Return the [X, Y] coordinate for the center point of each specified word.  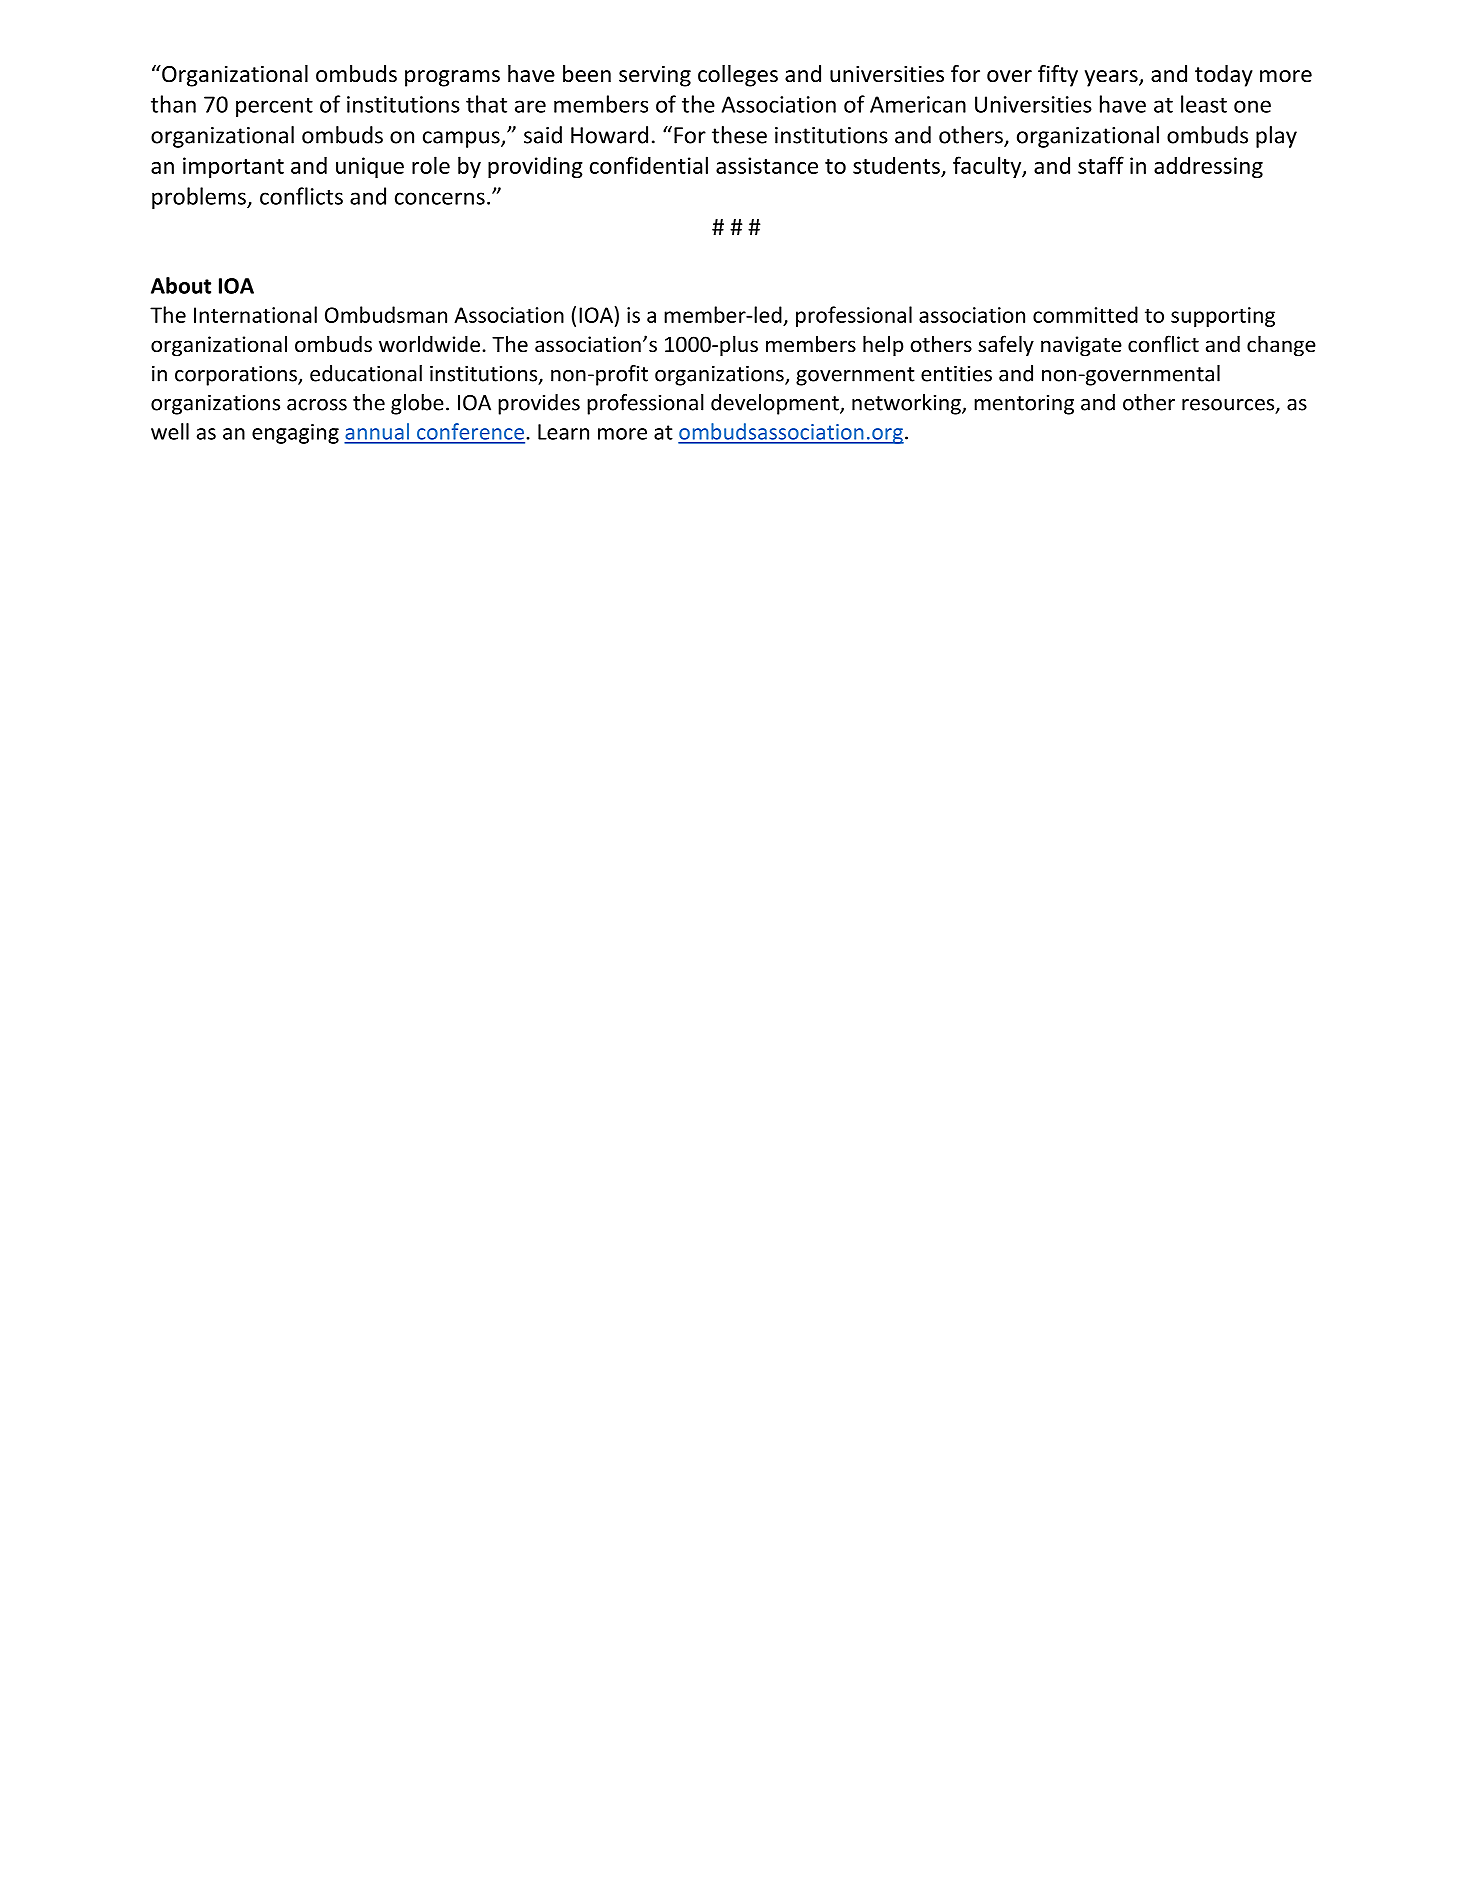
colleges [738, 76]
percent [274, 107]
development [776, 404]
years [1112, 78]
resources [1229, 406]
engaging [295, 434]
